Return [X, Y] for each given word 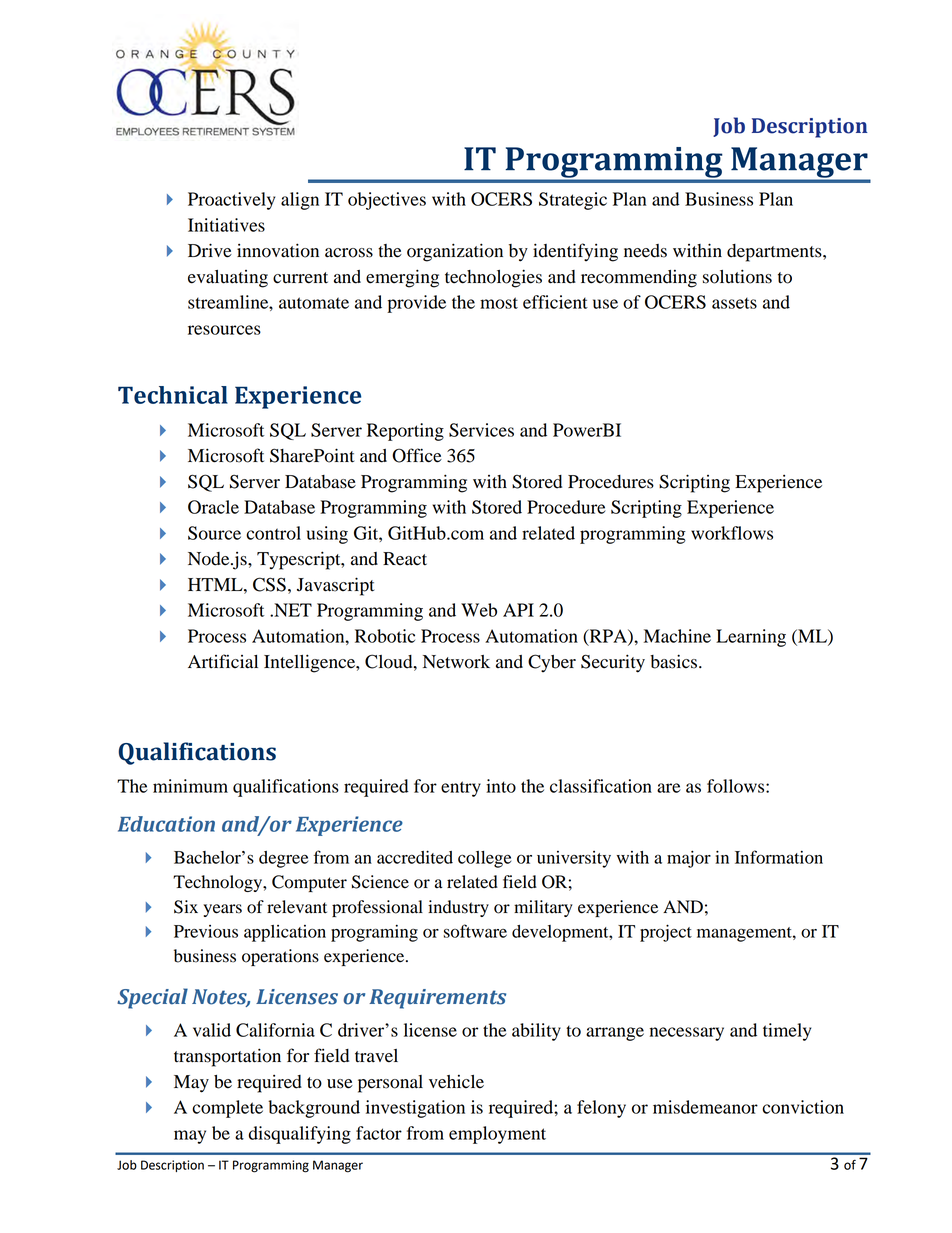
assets [734, 303]
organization [455, 252]
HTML [216, 584]
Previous [206, 931]
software [475, 931]
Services [481, 430]
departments [775, 253]
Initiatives [226, 225]
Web [479, 610]
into [501, 786]
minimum [190, 786]
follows [737, 786]
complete [227, 1109]
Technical [173, 395]
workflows [732, 533]
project [666, 933]
